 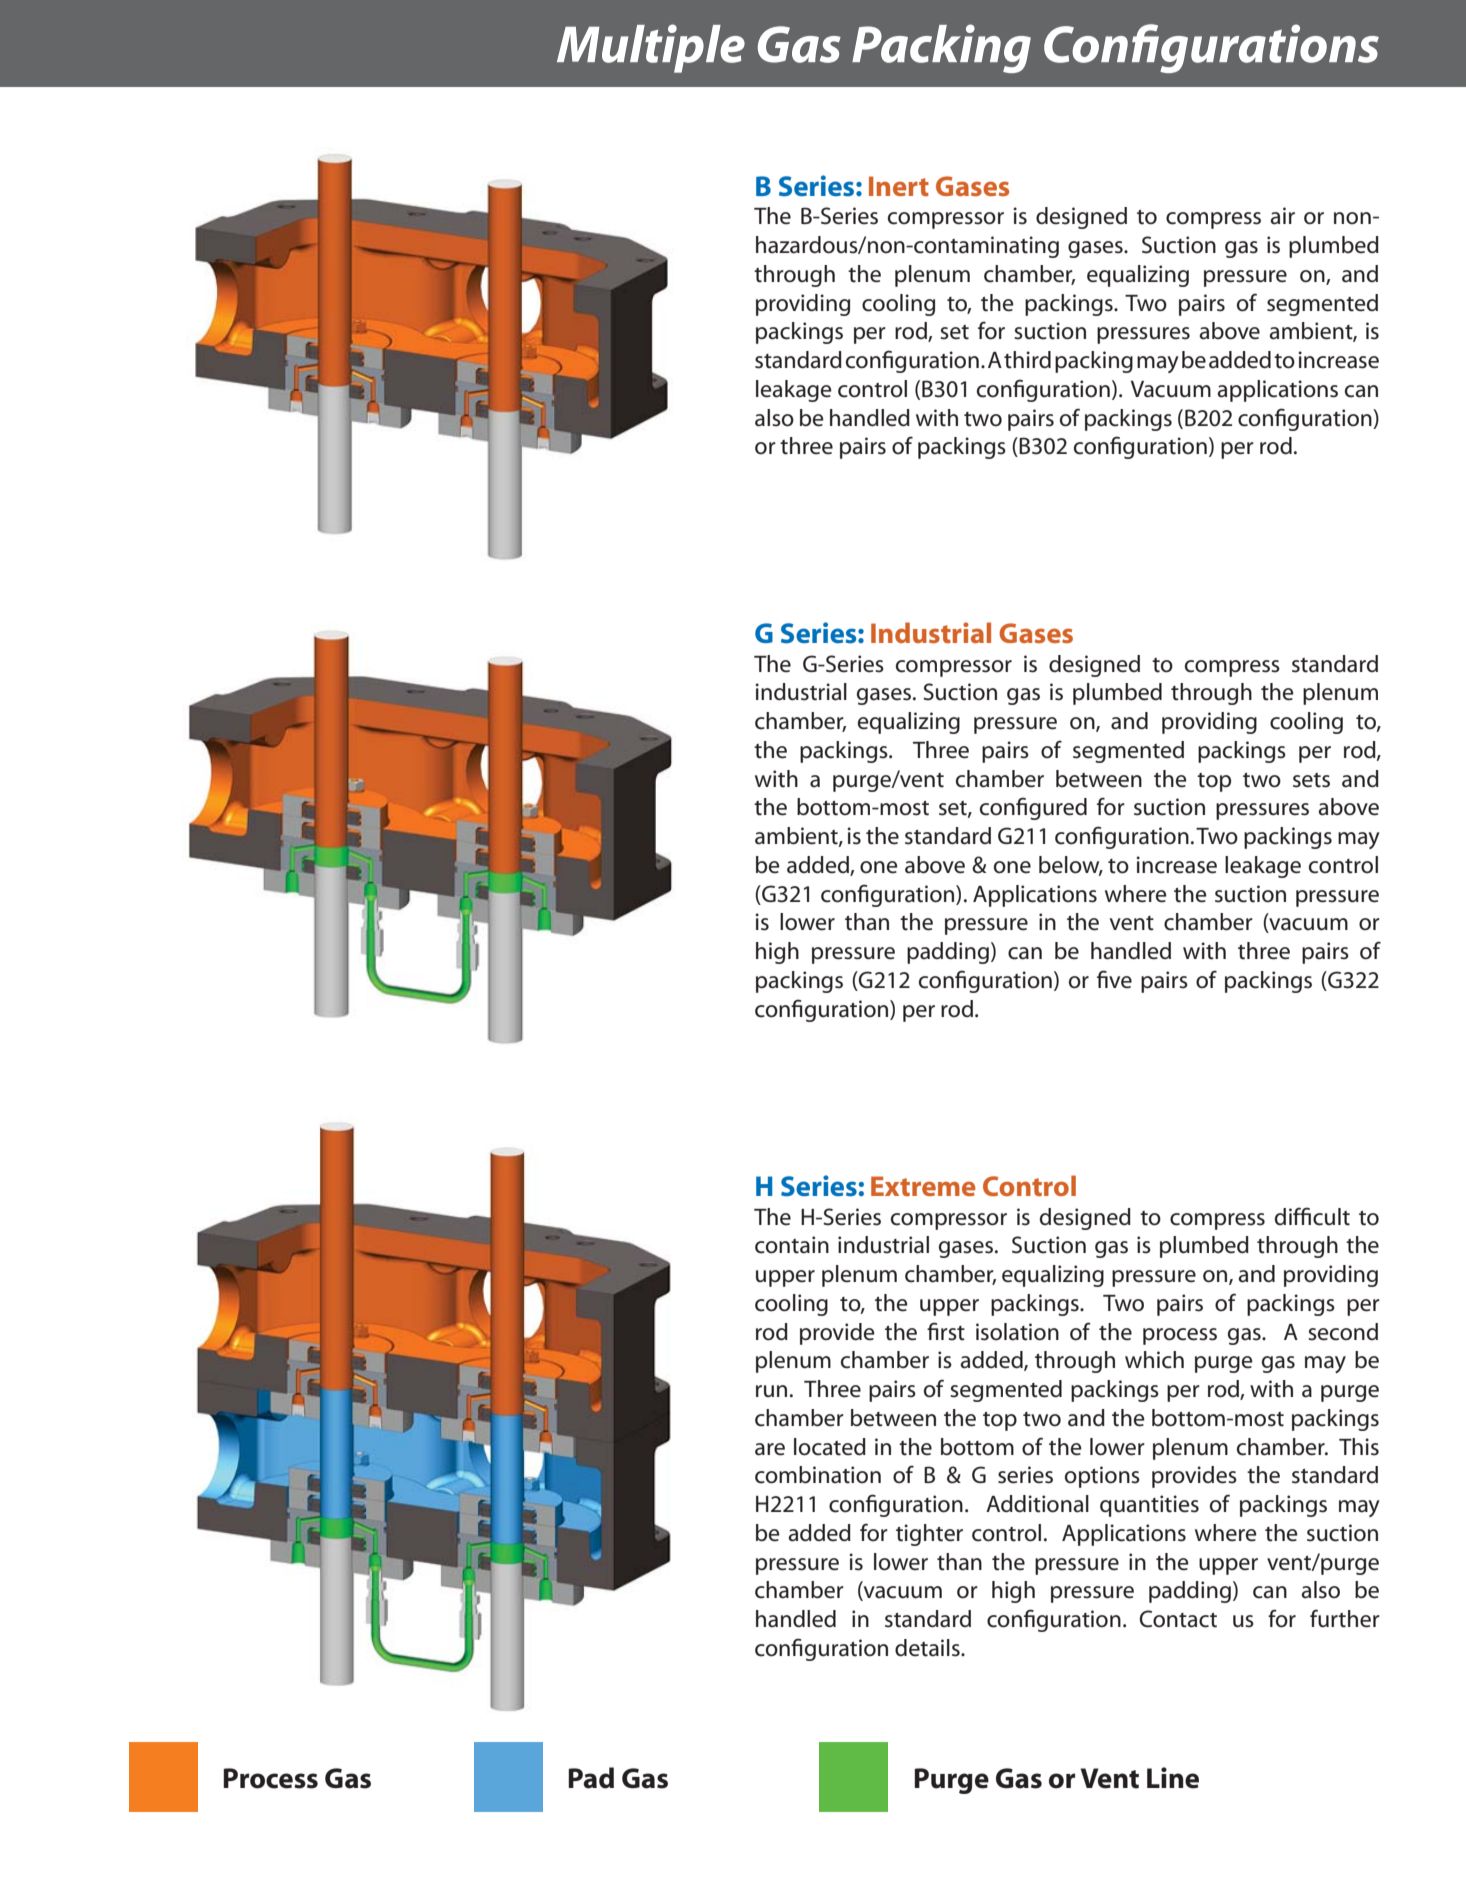 I want to click on Additional, so click(x=1037, y=1504).
